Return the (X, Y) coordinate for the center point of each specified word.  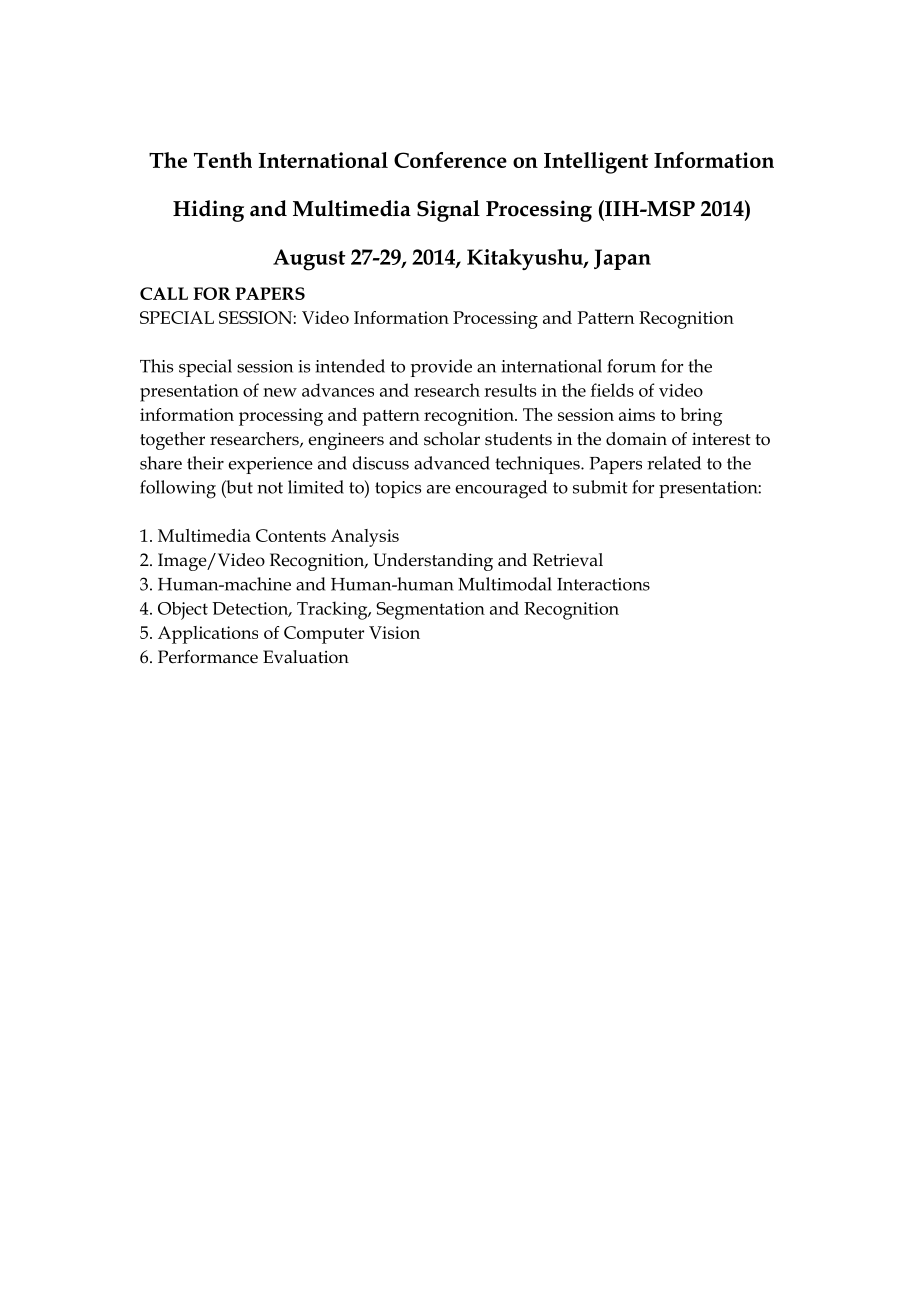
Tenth (223, 160)
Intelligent (596, 163)
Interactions (603, 584)
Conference (450, 160)
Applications (208, 635)
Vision (394, 632)
